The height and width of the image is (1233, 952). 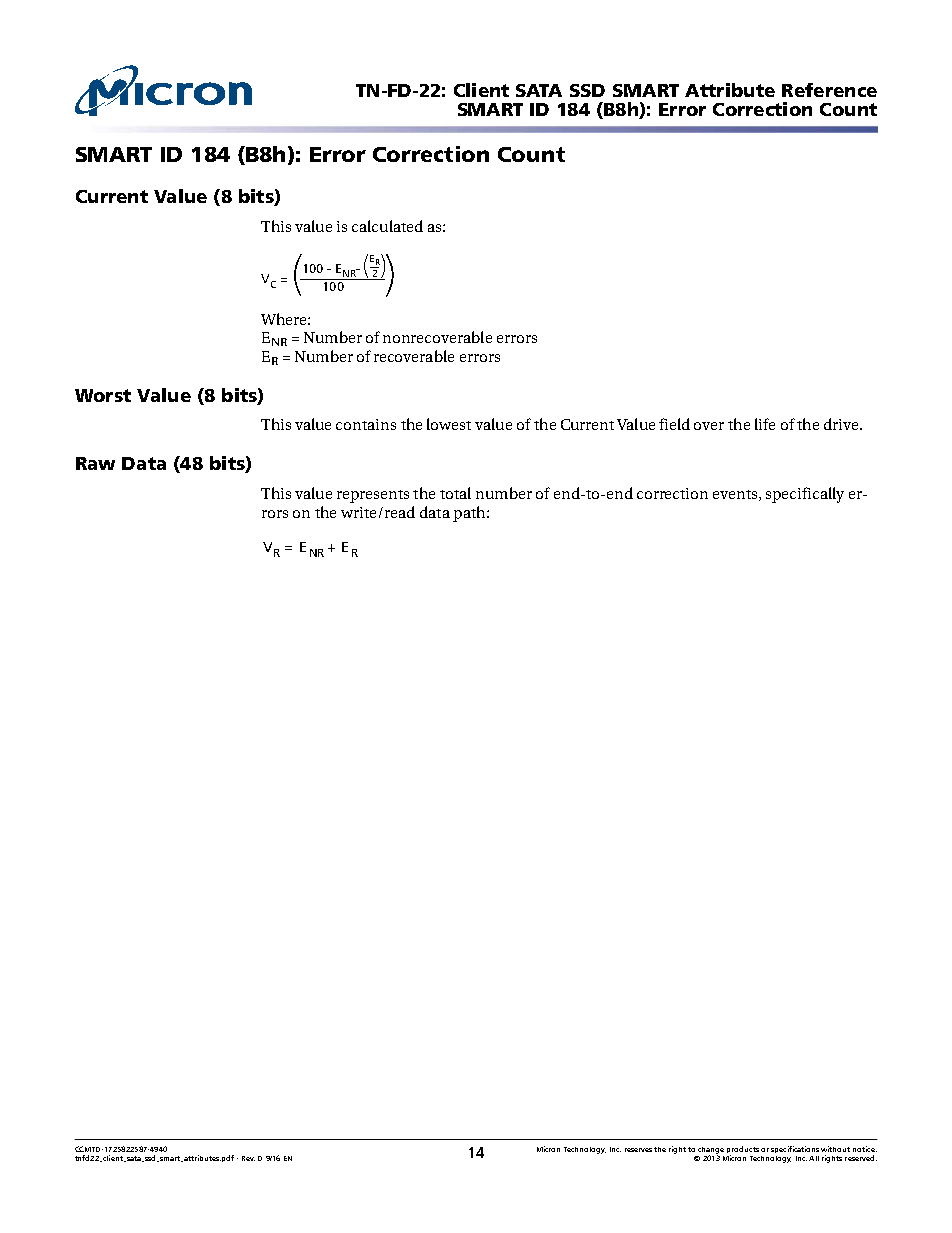 I want to click on calculated, so click(x=387, y=226).
